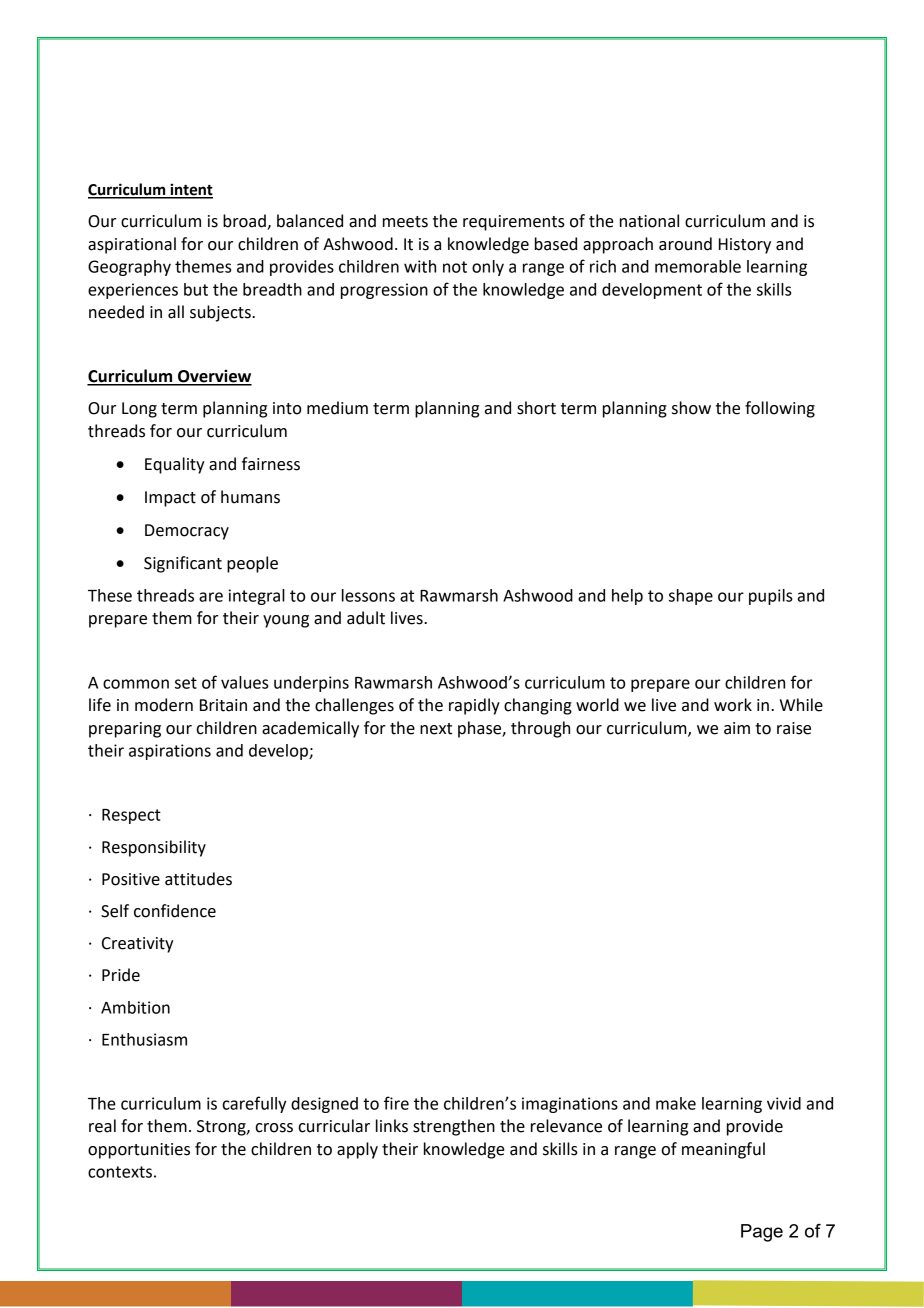 The width and height of the image is (924, 1308). I want to click on meets, so click(405, 222).
